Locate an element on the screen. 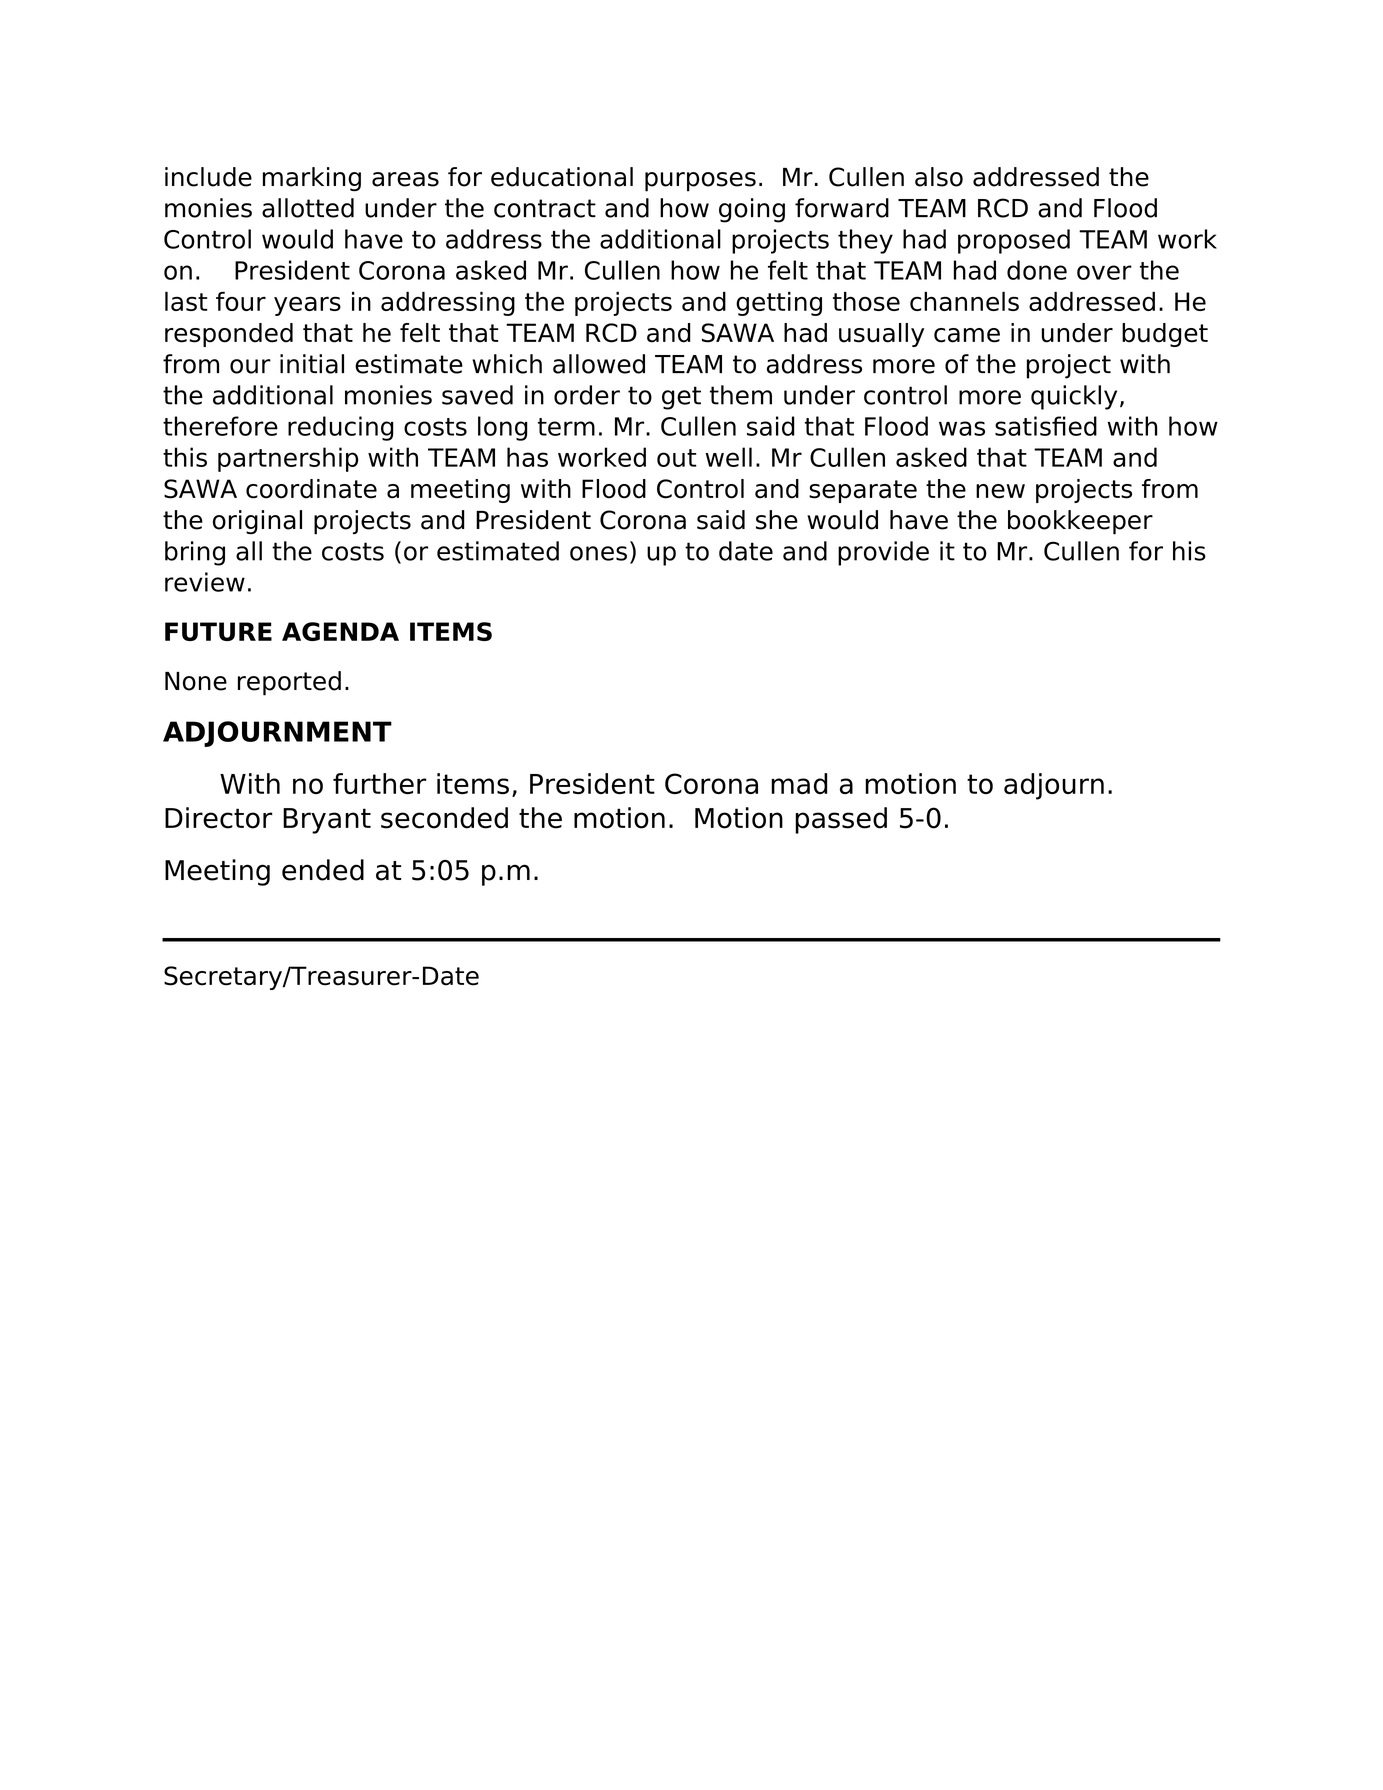 The height and width of the screenshot is (1790, 1383). reducing is located at coordinates (340, 428).
